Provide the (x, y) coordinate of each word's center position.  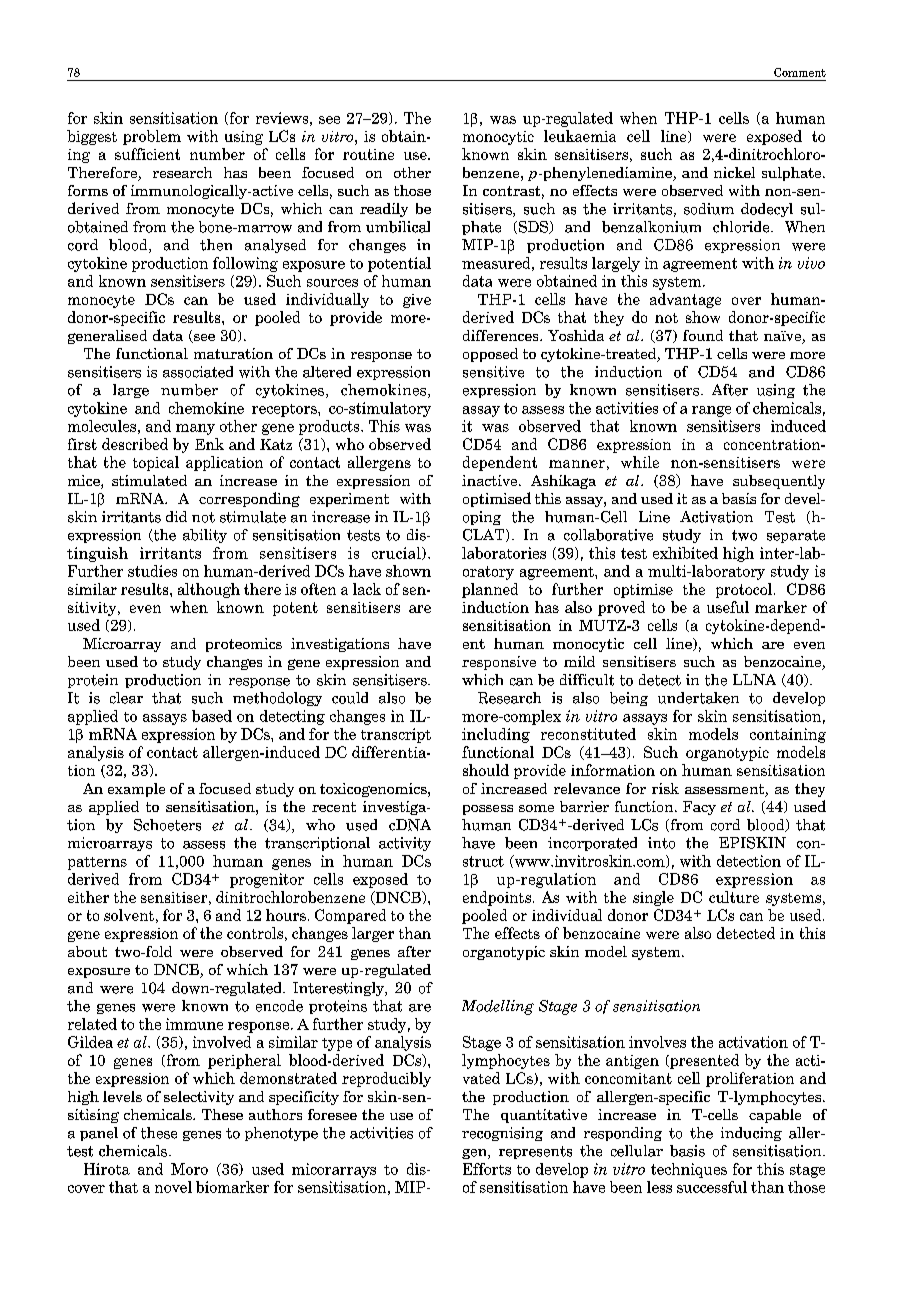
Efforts (487, 1169)
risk (665, 788)
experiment (349, 500)
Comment (800, 72)
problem (152, 137)
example (136, 790)
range (711, 411)
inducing (751, 1134)
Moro (189, 1169)
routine (368, 154)
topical (156, 463)
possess (488, 810)
